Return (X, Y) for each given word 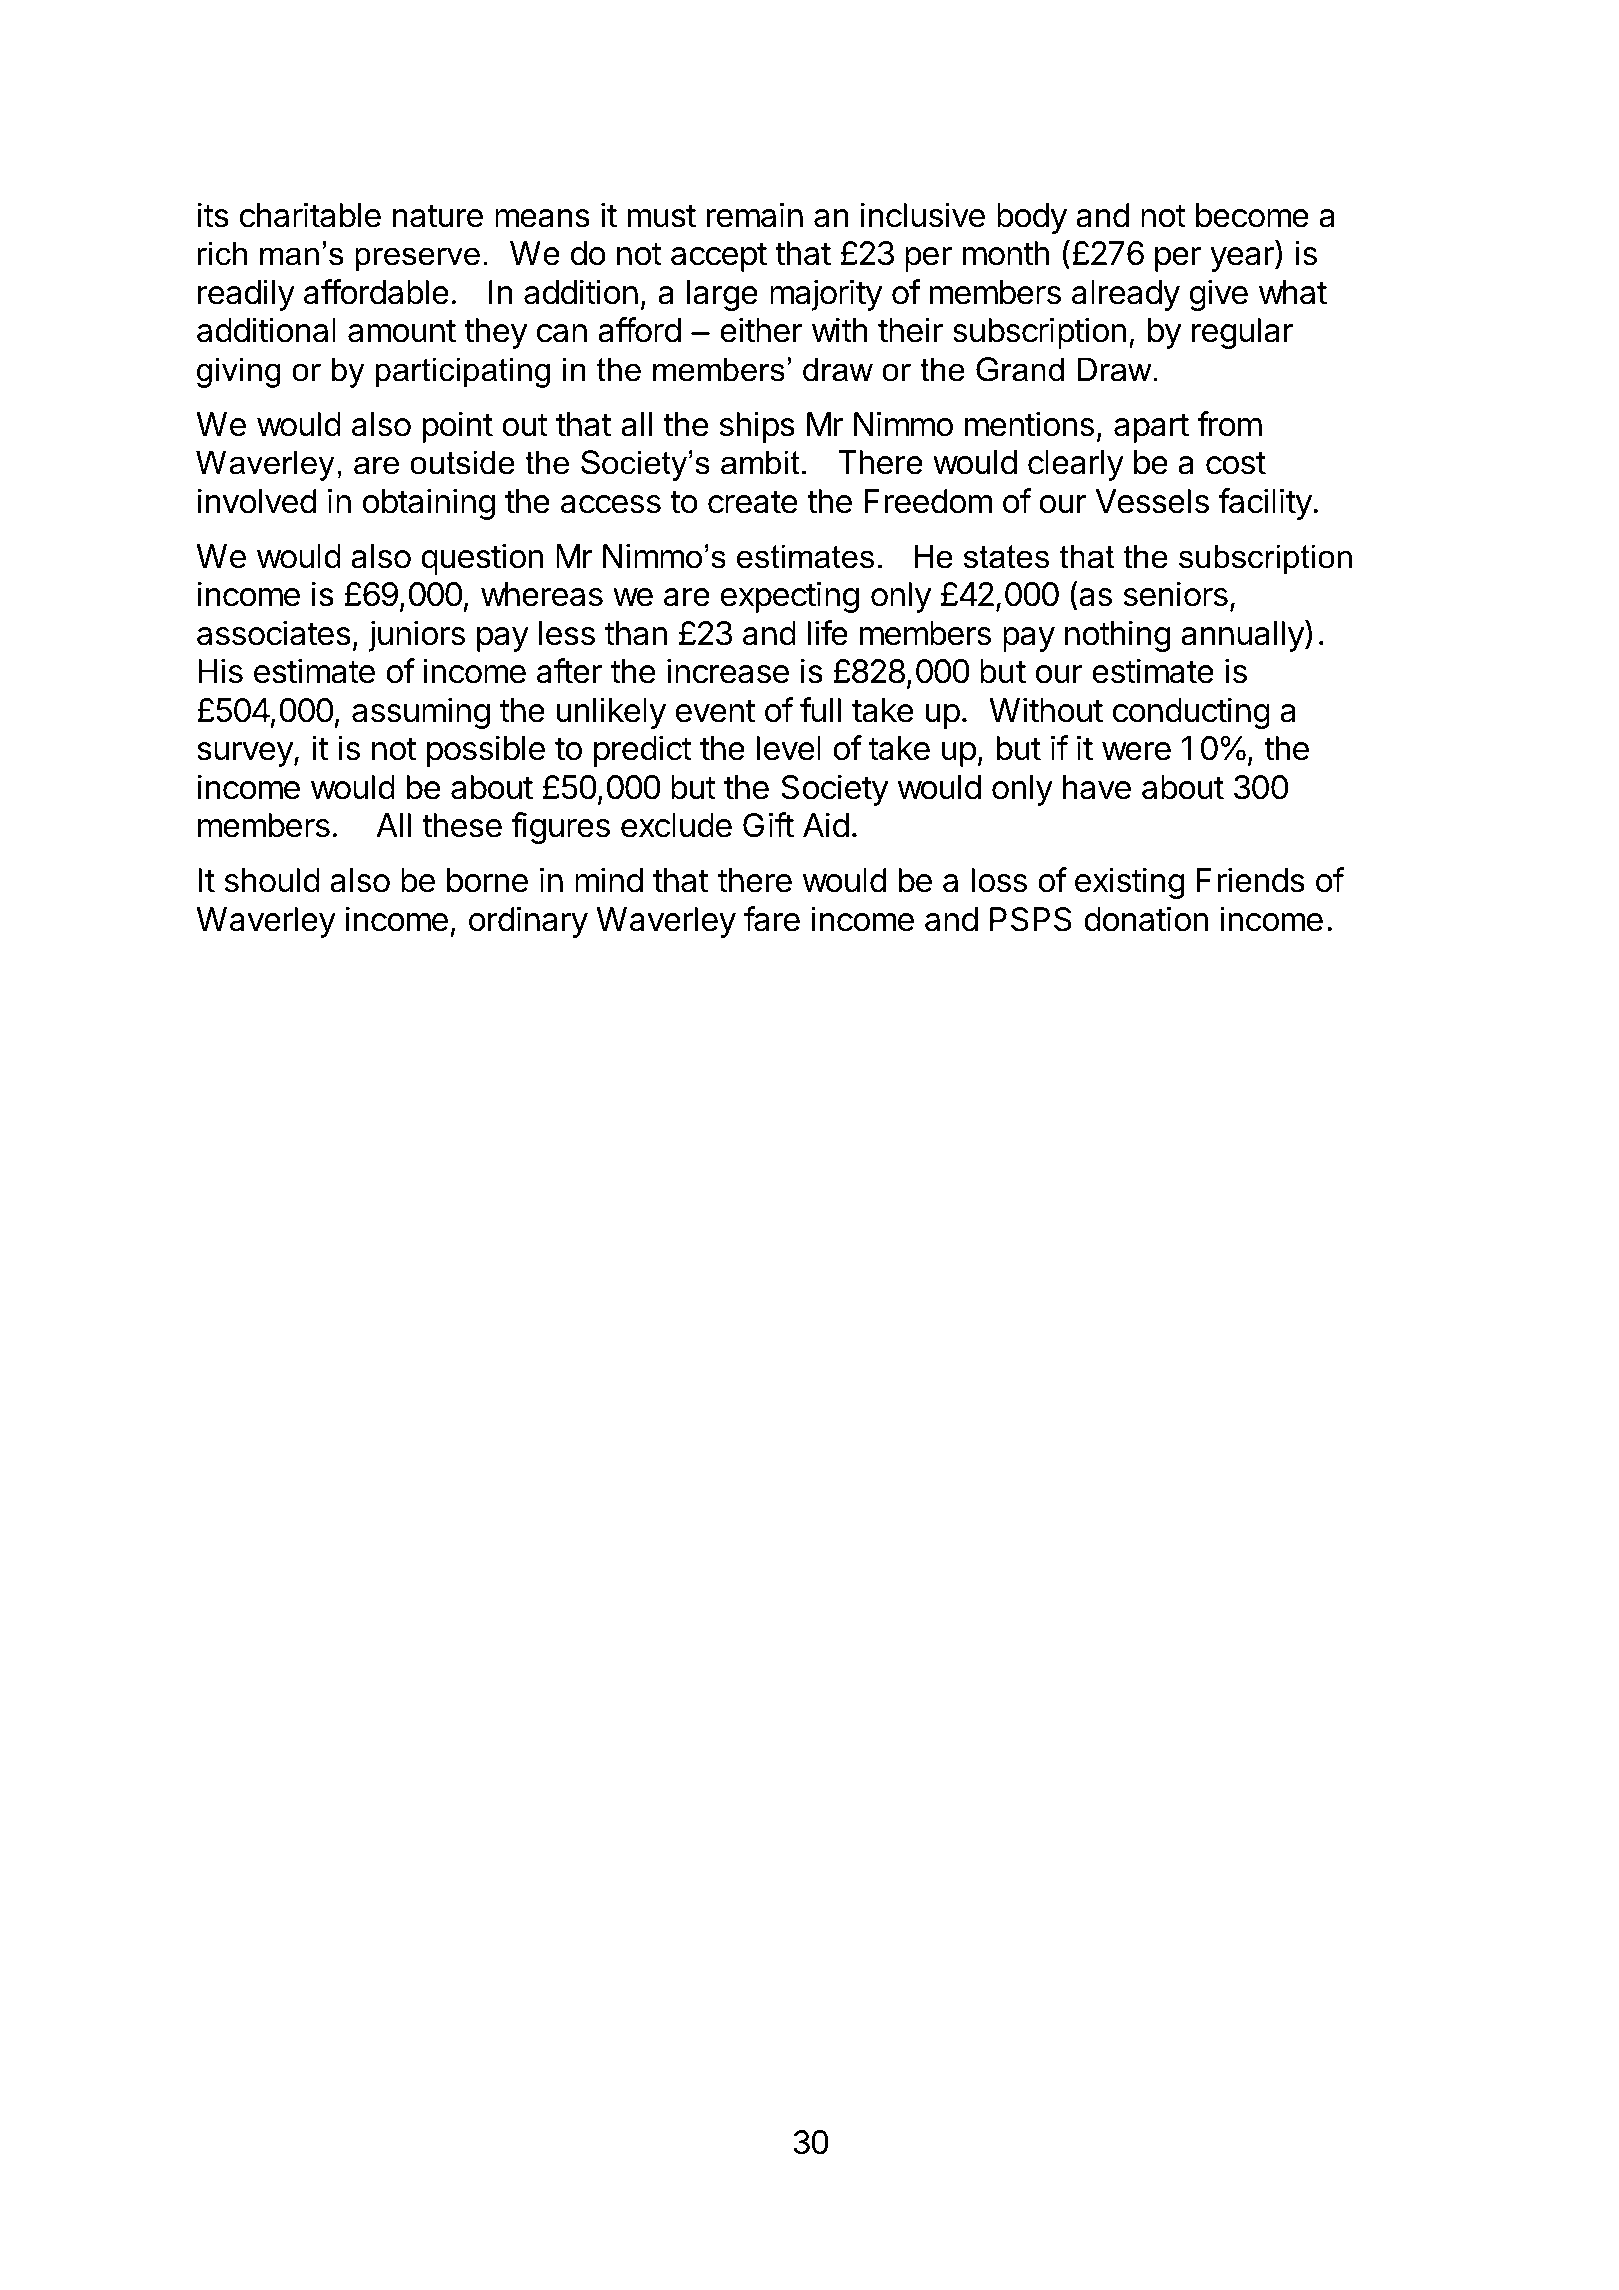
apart (1151, 428)
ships (757, 427)
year (1243, 259)
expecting (790, 597)
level (788, 748)
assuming (421, 713)
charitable (310, 215)
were (1136, 751)
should (272, 880)
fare (772, 919)
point (457, 427)
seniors (1176, 594)
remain (754, 215)
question (482, 559)
